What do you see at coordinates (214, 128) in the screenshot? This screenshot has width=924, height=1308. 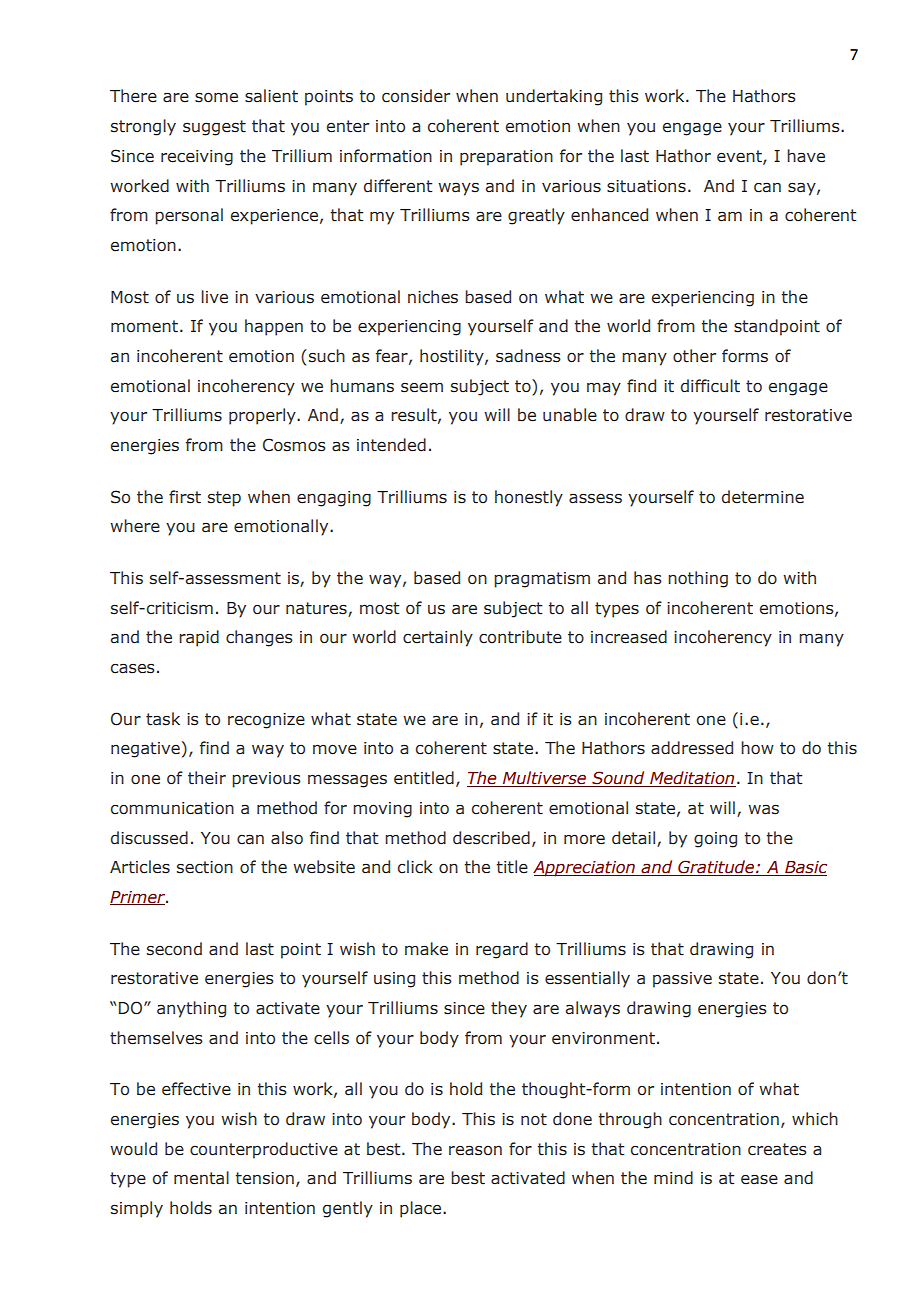 I see `suggest` at bounding box center [214, 128].
